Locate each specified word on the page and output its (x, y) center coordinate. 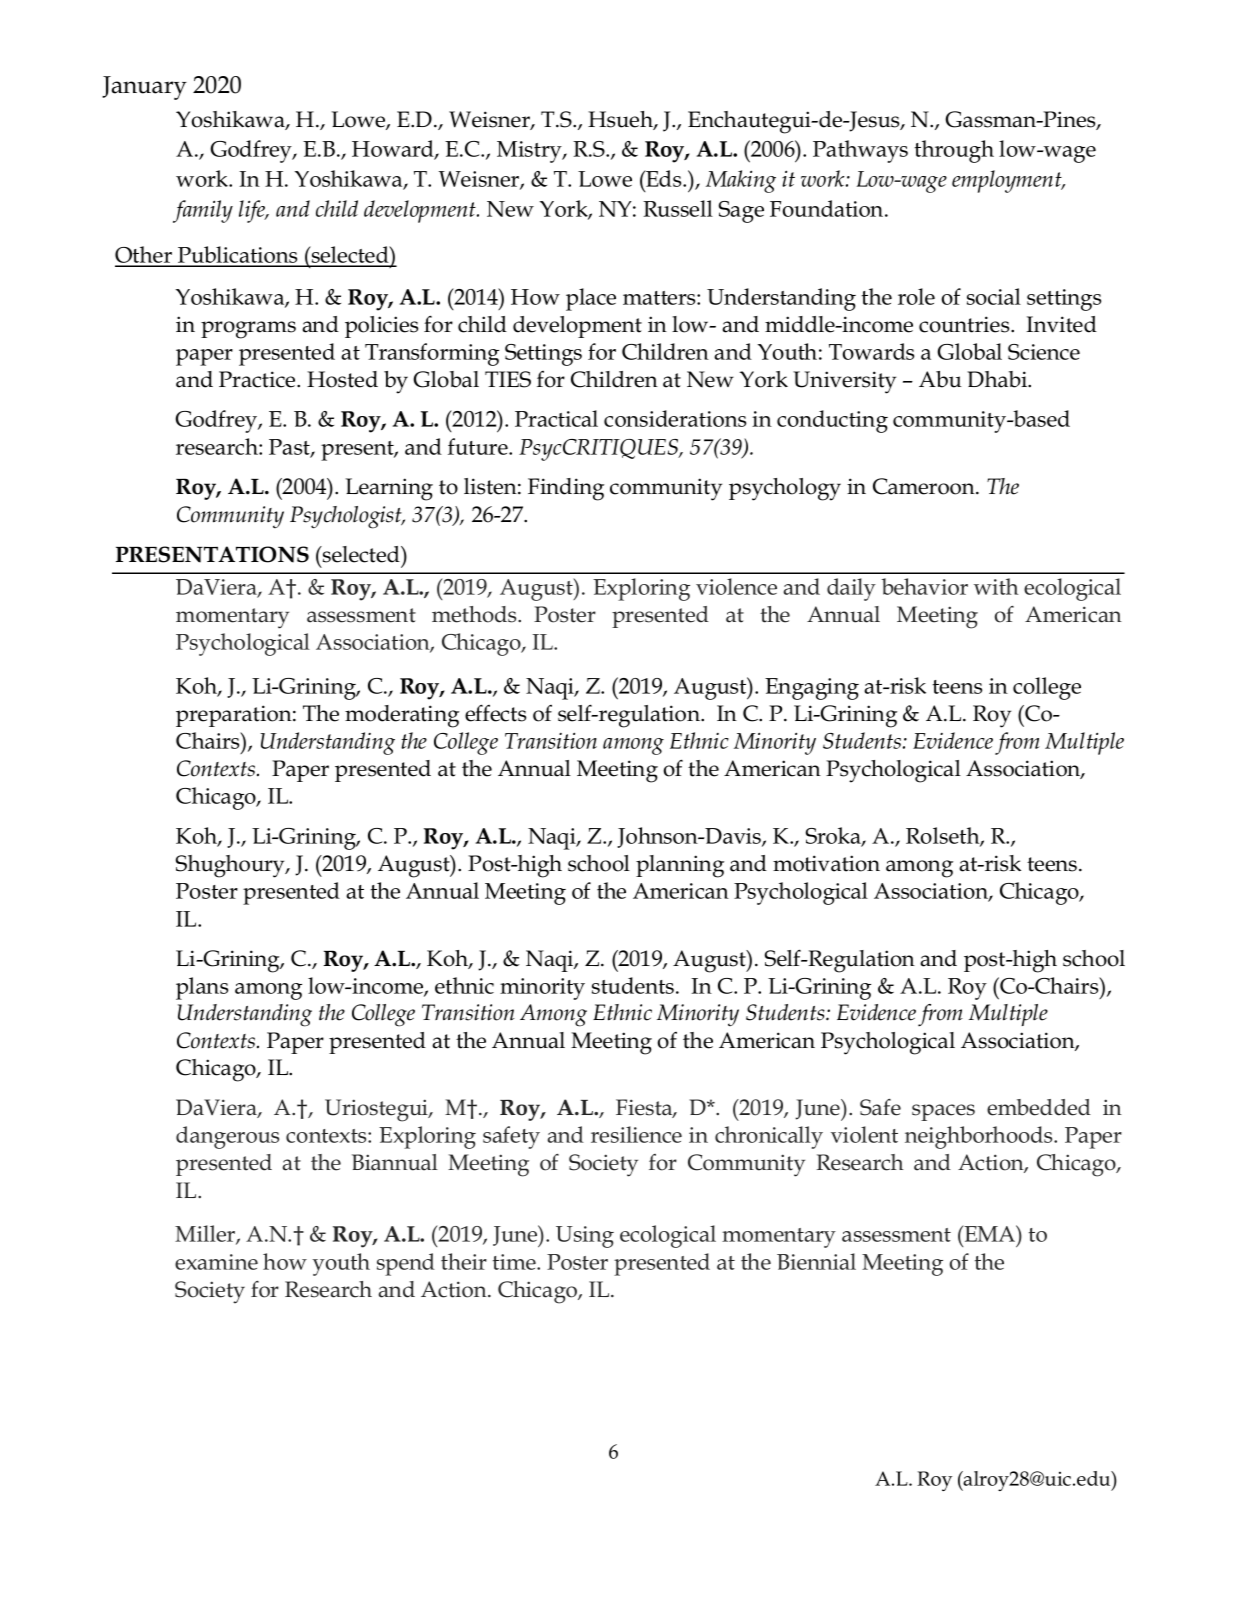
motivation (826, 863)
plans (202, 988)
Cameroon (925, 486)
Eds (664, 178)
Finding (566, 489)
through (954, 151)
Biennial (816, 1261)
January (144, 88)
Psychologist (347, 517)
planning (680, 866)
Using (585, 1237)
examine (216, 1262)
